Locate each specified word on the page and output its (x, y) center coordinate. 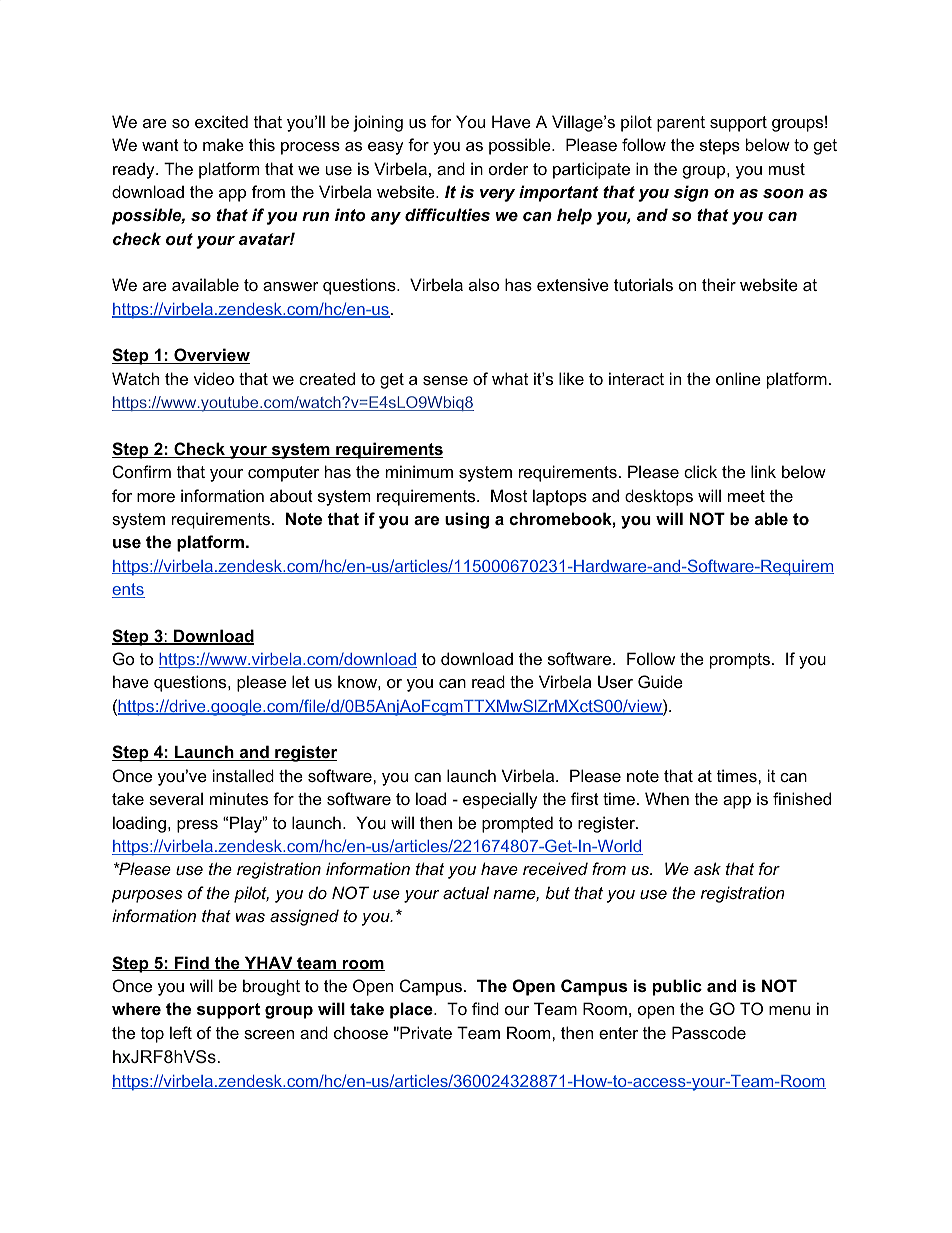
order (509, 168)
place (412, 1010)
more (156, 497)
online (738, 378)
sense (445, 380)
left (181, 1032)
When (667, 798)
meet (746, 496)
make (223, 144)
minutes (239, 798)
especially (500, 800)
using (467, 520)
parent (681, 124)
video (214, 378)
